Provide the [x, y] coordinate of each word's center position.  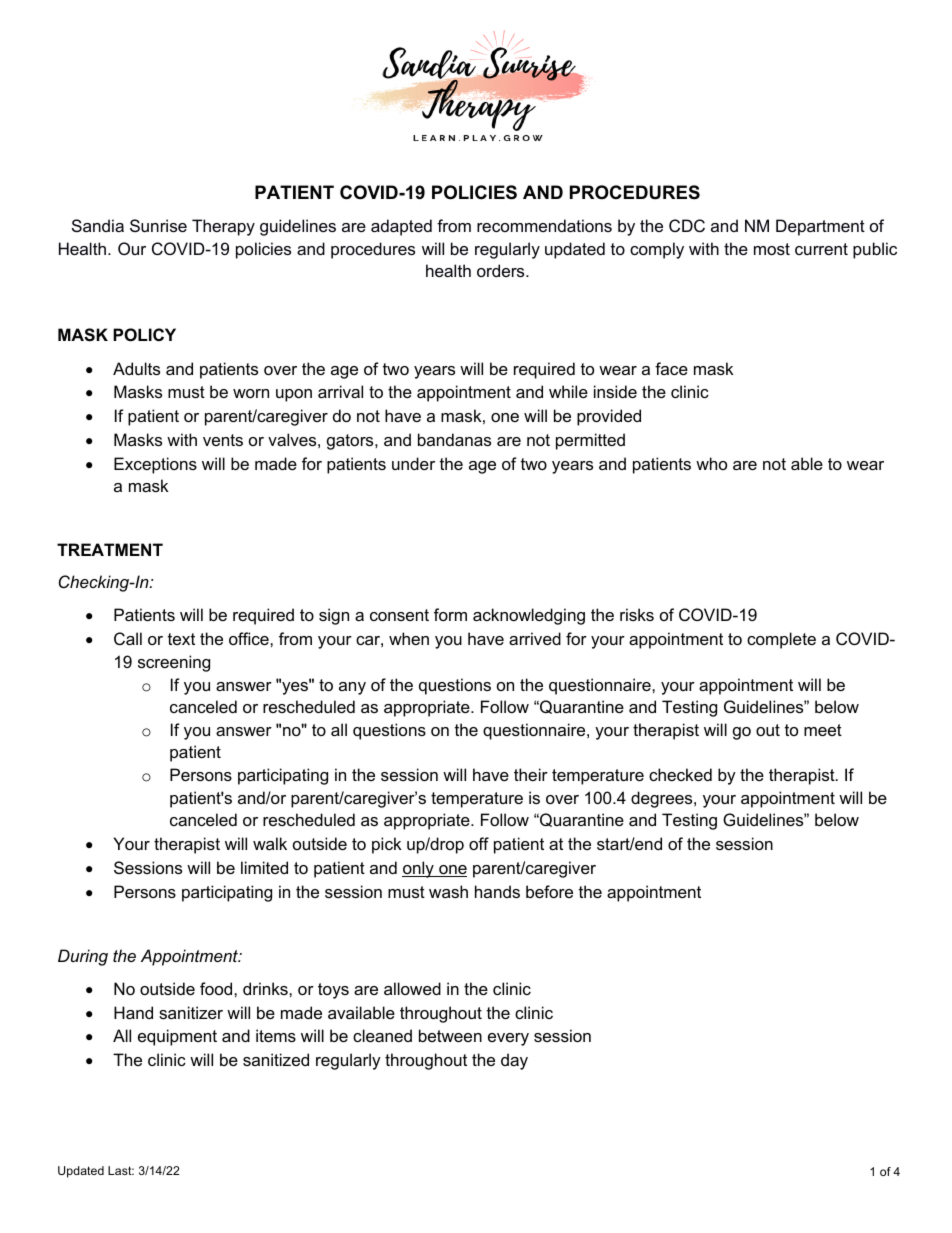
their [531, 774]
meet [823, 730]
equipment [177, 1037]
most [772, 249]
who [711, 463]
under [413, 463]
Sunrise [158, 225]
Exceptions [155, 465]
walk [270, 843]
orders [502, 270]
